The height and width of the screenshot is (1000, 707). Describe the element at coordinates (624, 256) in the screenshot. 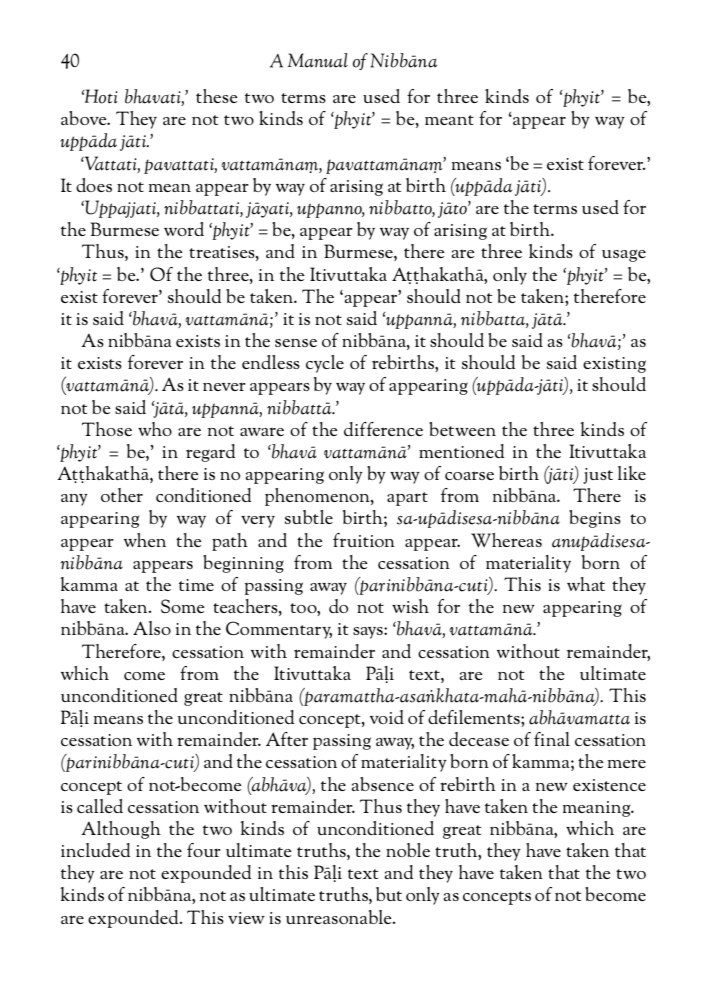

I see `usage` at that location.
